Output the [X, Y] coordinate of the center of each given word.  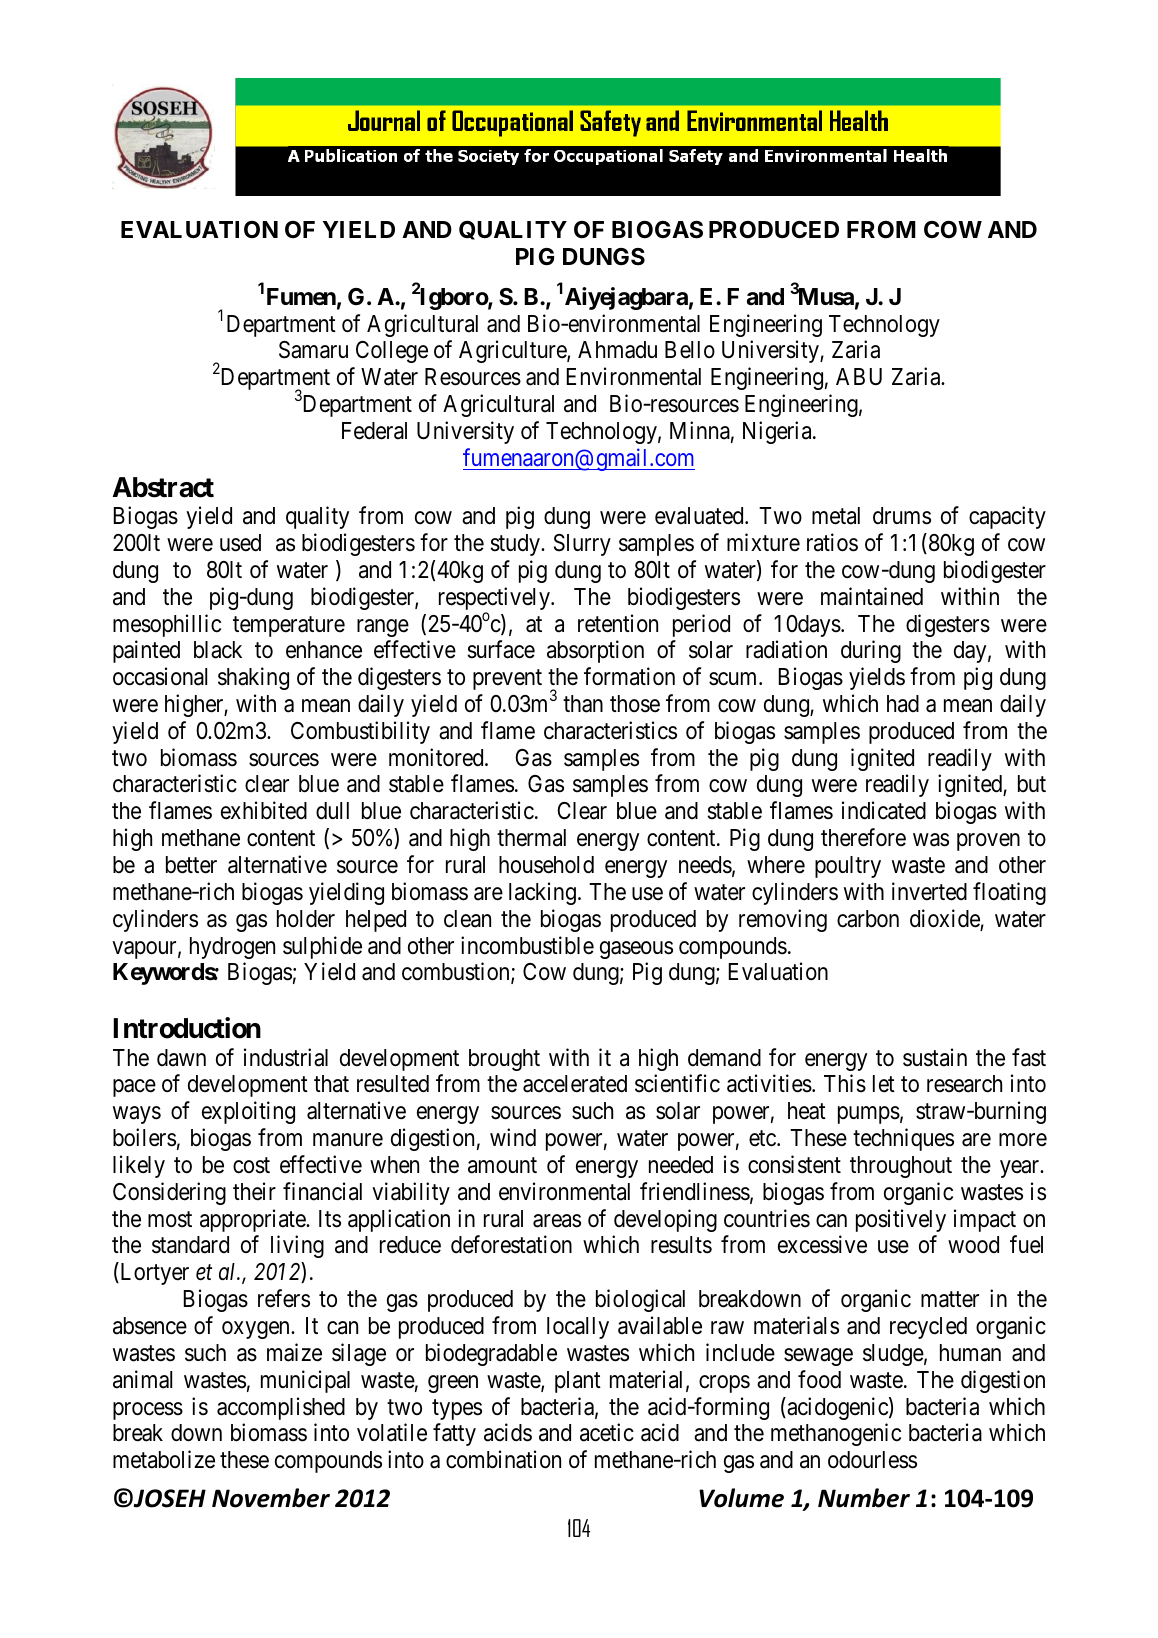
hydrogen [232, 948]
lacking [542, 893]
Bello [690, 350]
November [271, 1498]
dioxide [945, 919]
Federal [374, 431]
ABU [859, 377]
